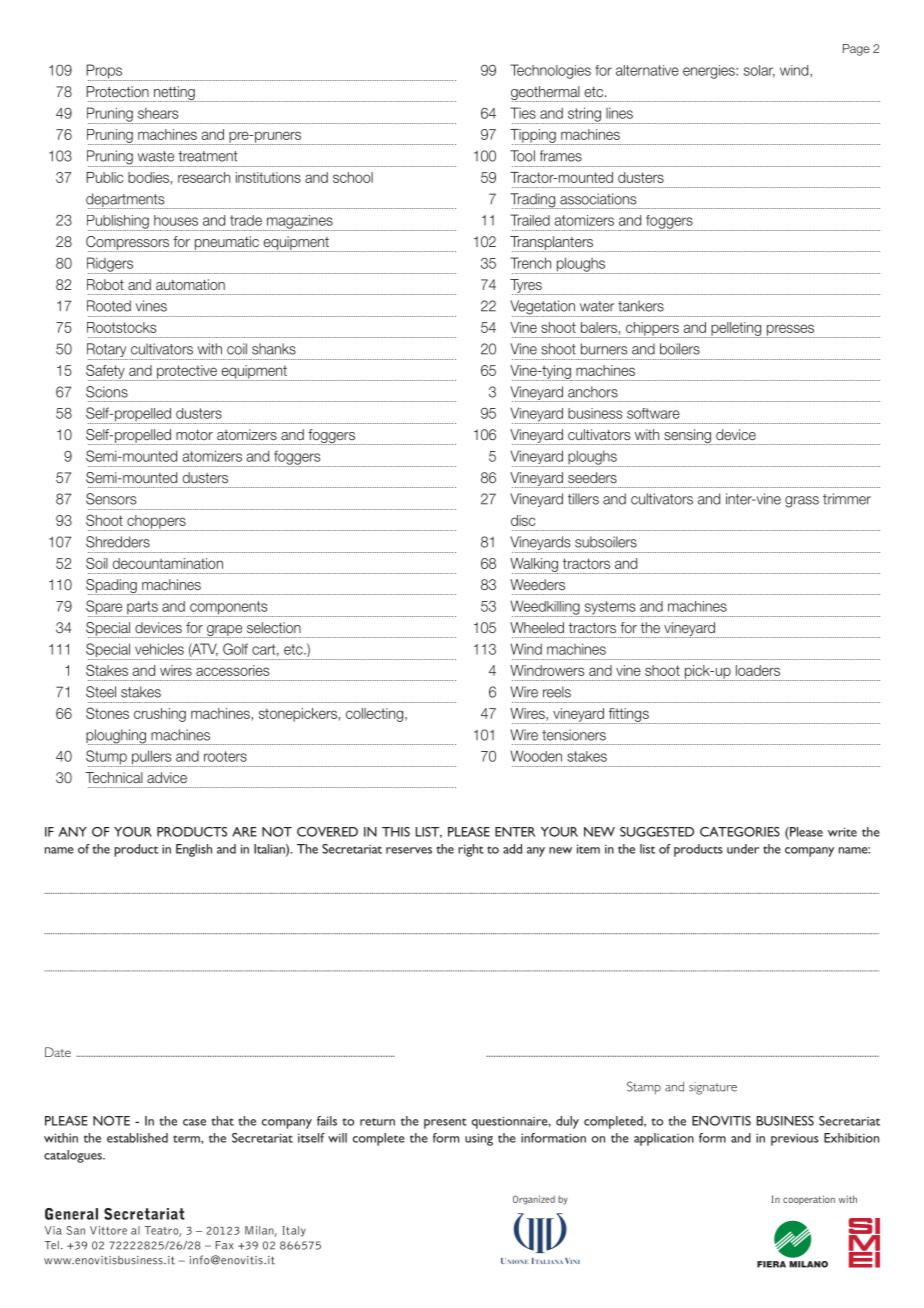 The width and height of the document is (924, 1308). What do you see at coordinates (523, 113) in the document?
I see `Ties` at bounding box center [523, 113].
